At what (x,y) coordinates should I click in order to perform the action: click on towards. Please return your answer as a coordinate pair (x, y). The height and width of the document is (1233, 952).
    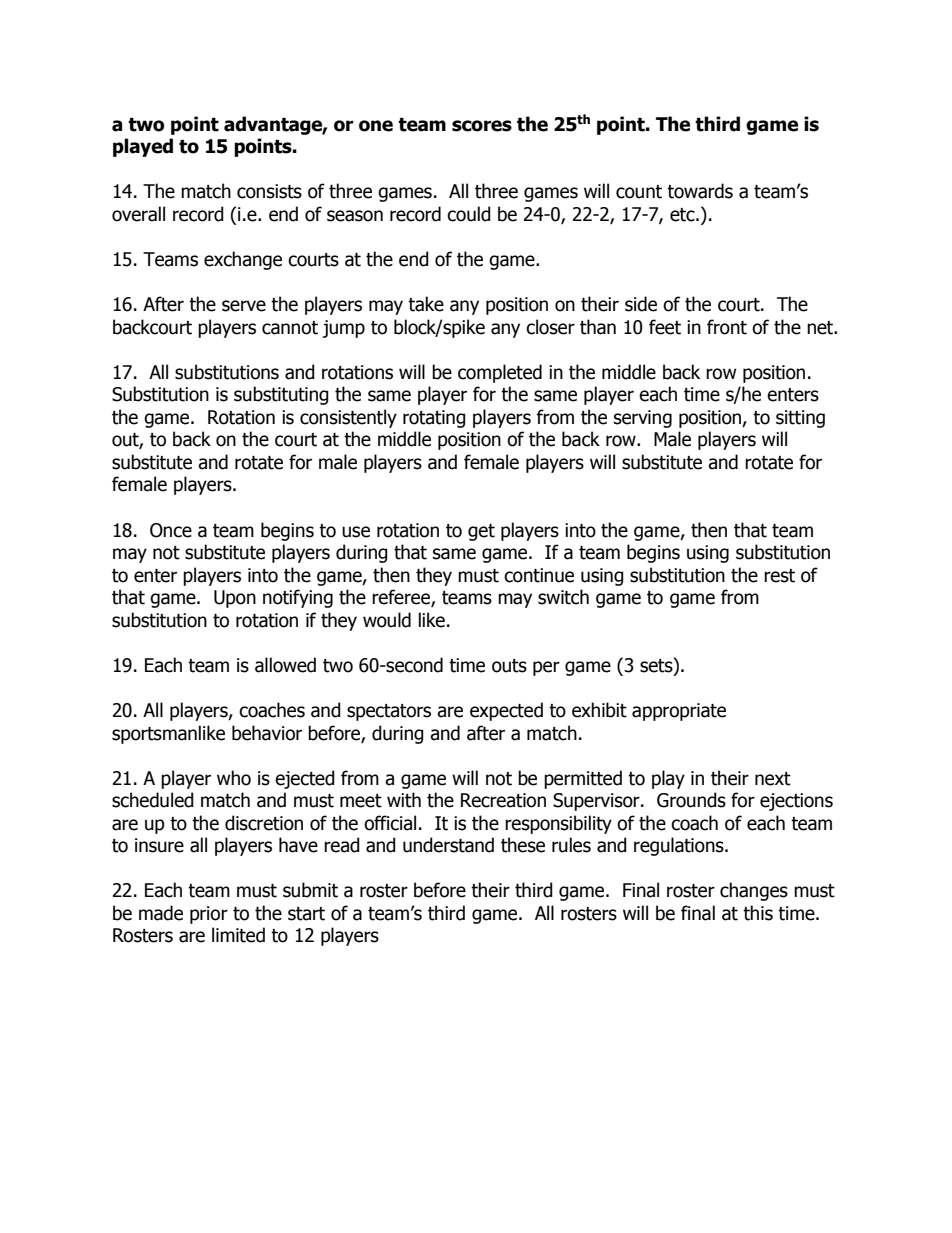
    Looking at the image, I should click on (700, 191).
